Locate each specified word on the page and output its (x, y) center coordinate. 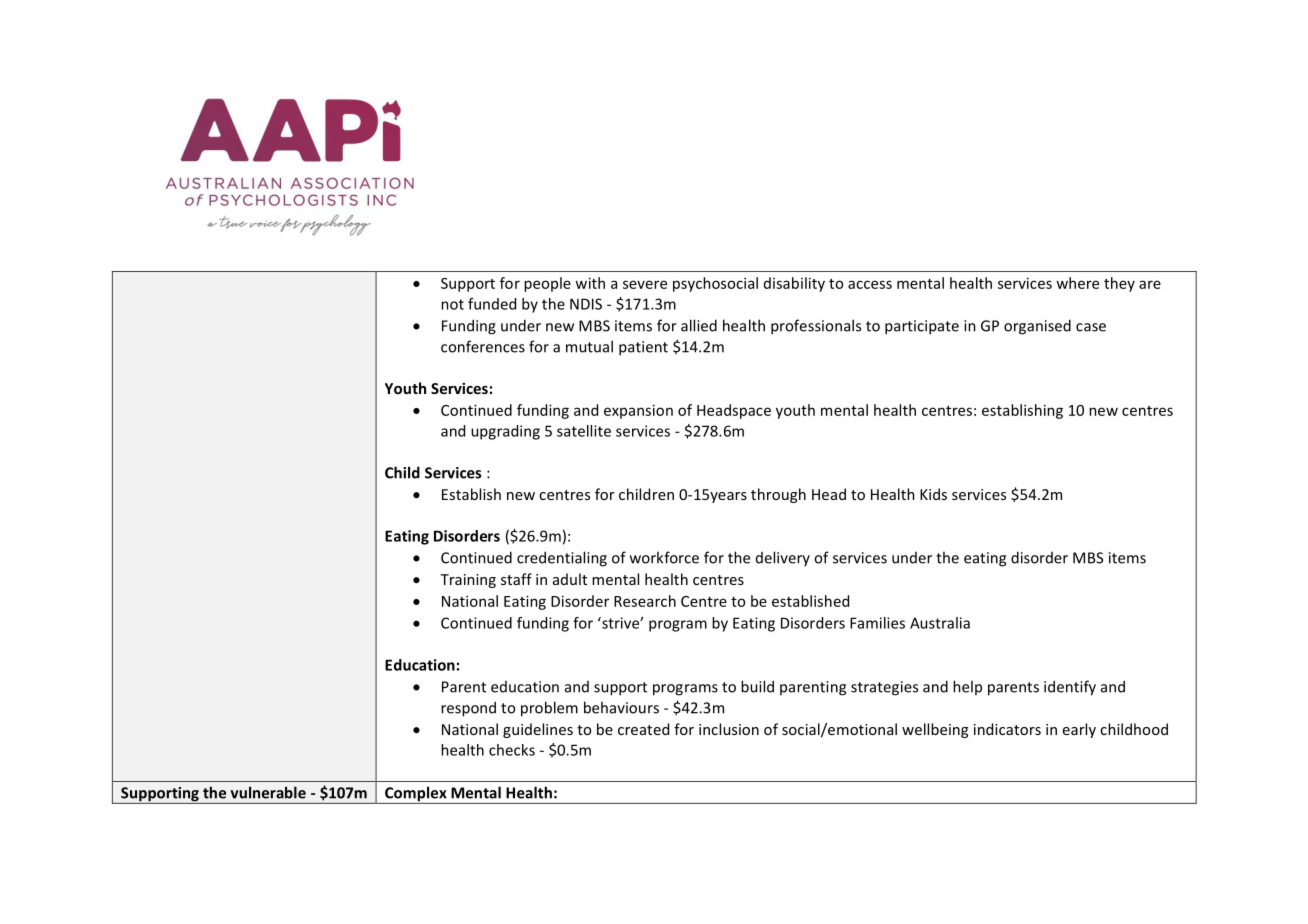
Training (468, 581)
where (1077, 283)
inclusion (729, 729)
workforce (664, 557)
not (452, 304)
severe (645, 284)
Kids (933, 494)
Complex (416, 795)
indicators (1007, 729)
